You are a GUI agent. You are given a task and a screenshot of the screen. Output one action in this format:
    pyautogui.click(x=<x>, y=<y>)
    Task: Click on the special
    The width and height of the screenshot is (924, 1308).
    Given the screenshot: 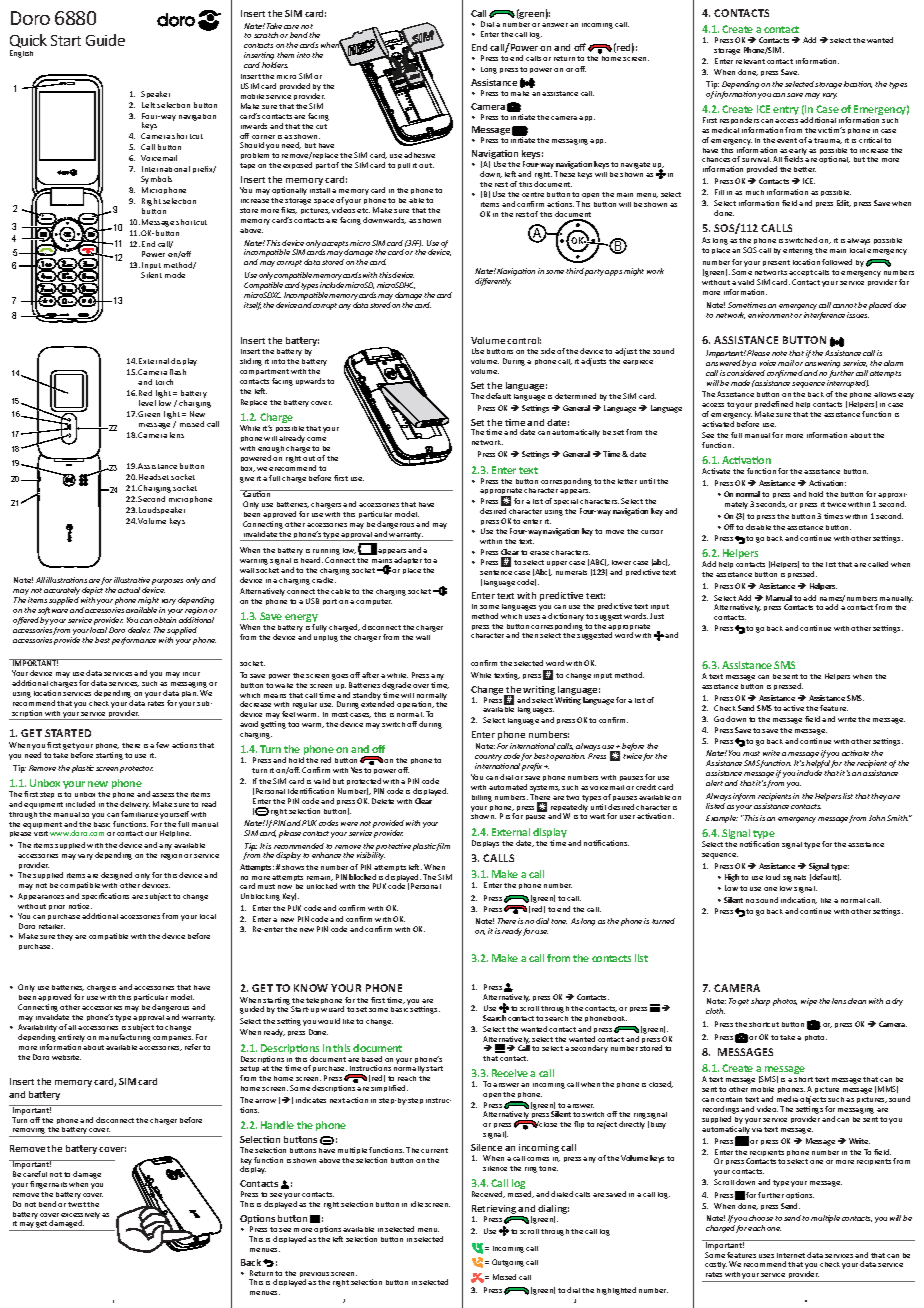 What is the action you would take?
    pyautogui.click(x=566, y=502)
